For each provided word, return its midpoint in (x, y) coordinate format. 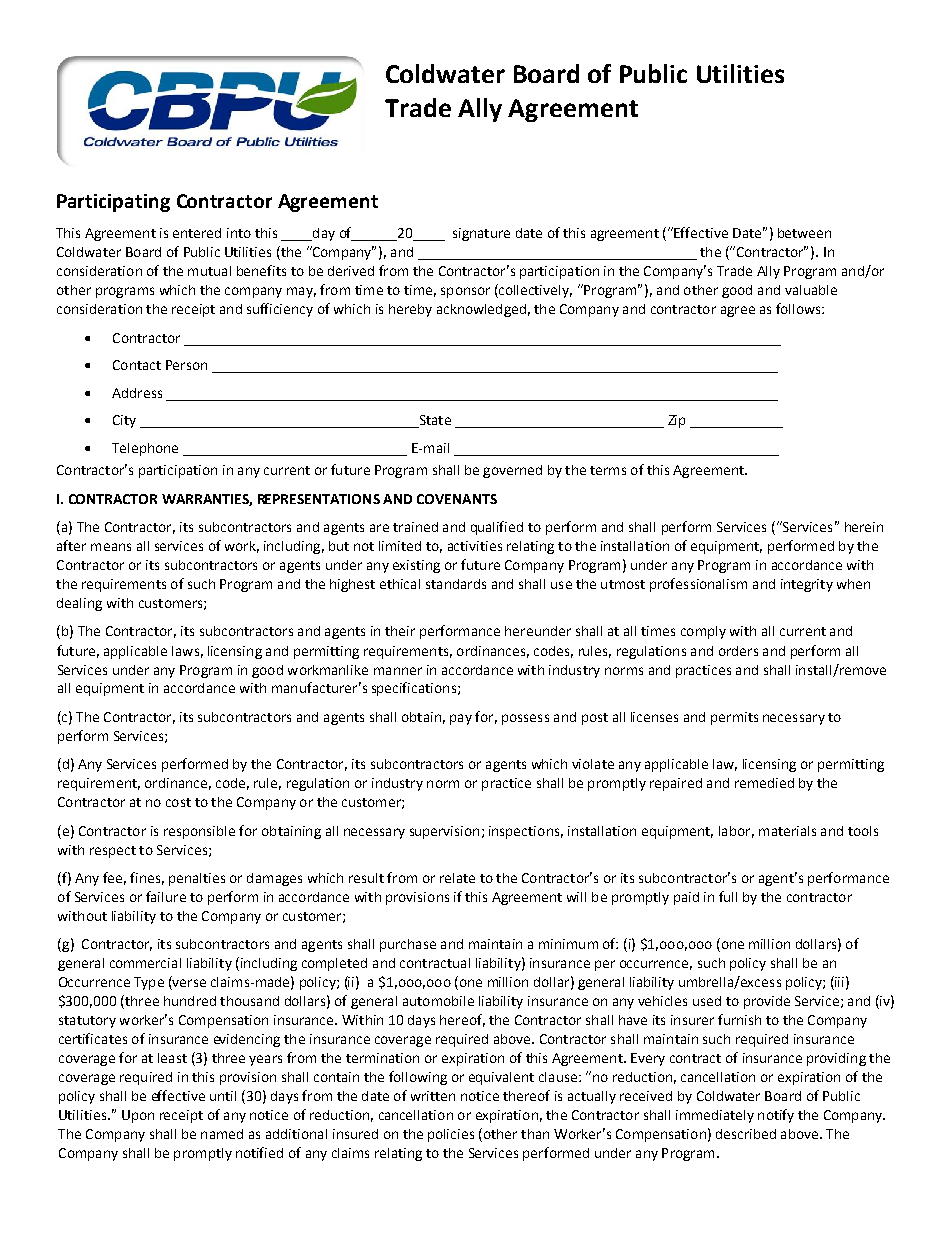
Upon (138, 1116)
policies (451, 1135)
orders (738, 651)
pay (461, 719)
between (804, 233)
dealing (79, 604)
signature (481, 234)
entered (197, 233)
